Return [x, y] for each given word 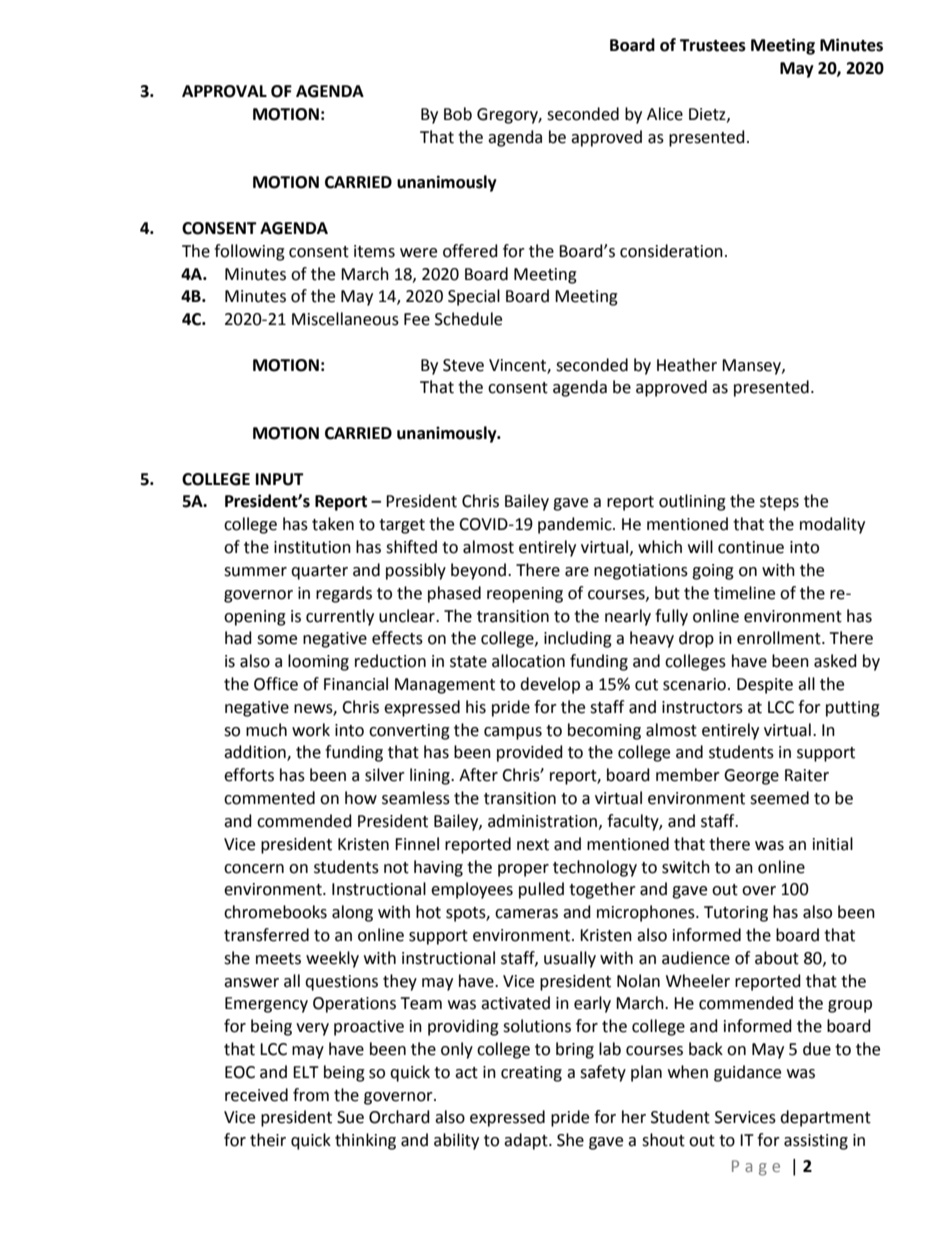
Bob [458, 114]
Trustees [713, 45]
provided [530, 753]
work [311, 730]
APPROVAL [224, 91]
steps [779, 503]
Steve [463, 365]
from [311, 1095]
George [751, 777]
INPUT [280, 479]
